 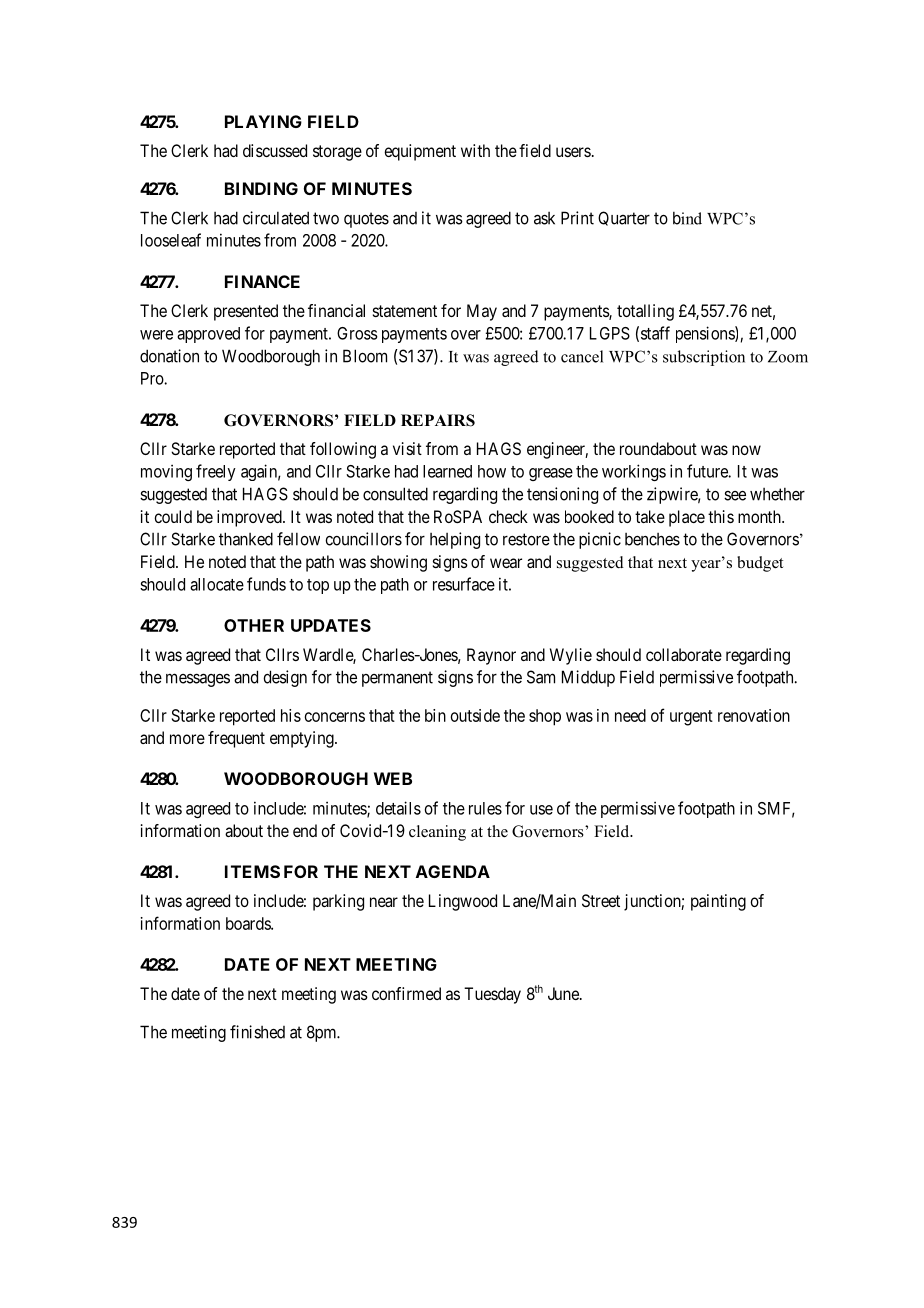 What do you see at coordinates (438, 420) in the page?
I see `REPAIRS` at bounding box center [438, 420].
